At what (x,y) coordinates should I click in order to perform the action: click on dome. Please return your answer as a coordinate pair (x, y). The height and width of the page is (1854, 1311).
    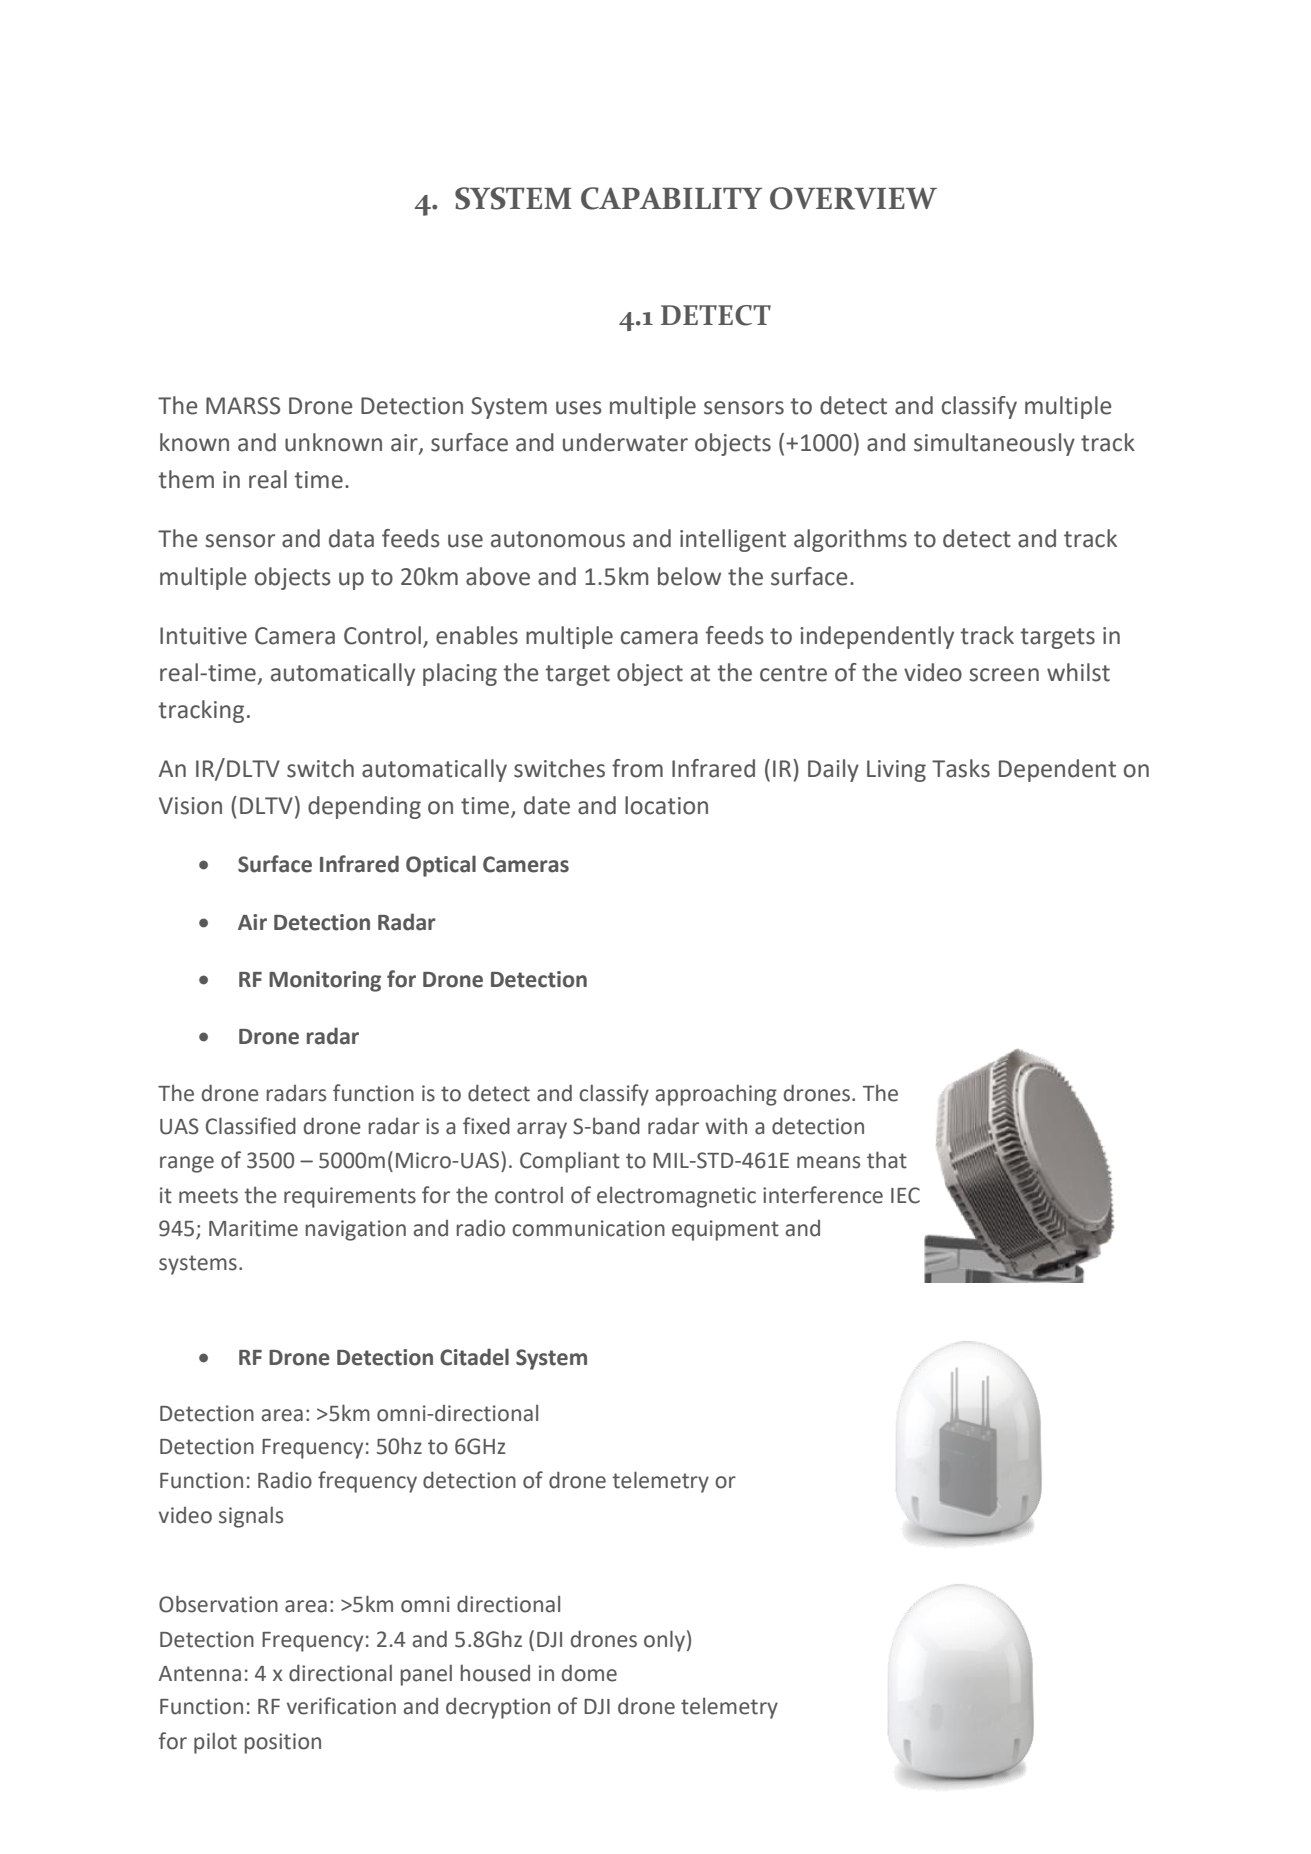
    Looking at the image, I should click on (589, 1673).
